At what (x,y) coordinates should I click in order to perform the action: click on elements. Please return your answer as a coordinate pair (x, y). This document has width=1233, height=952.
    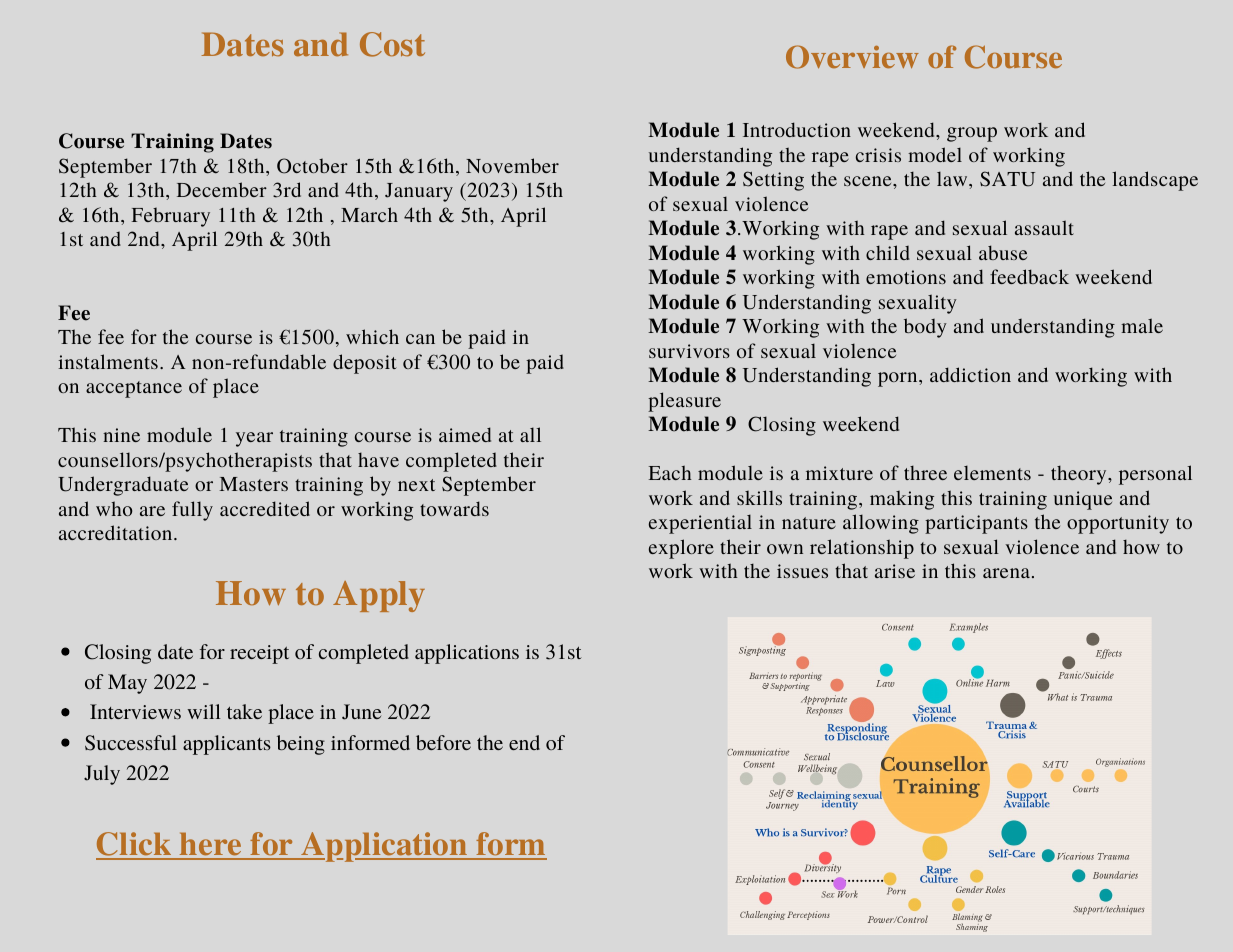
    Looking at the image, I should click on (992, 472).
